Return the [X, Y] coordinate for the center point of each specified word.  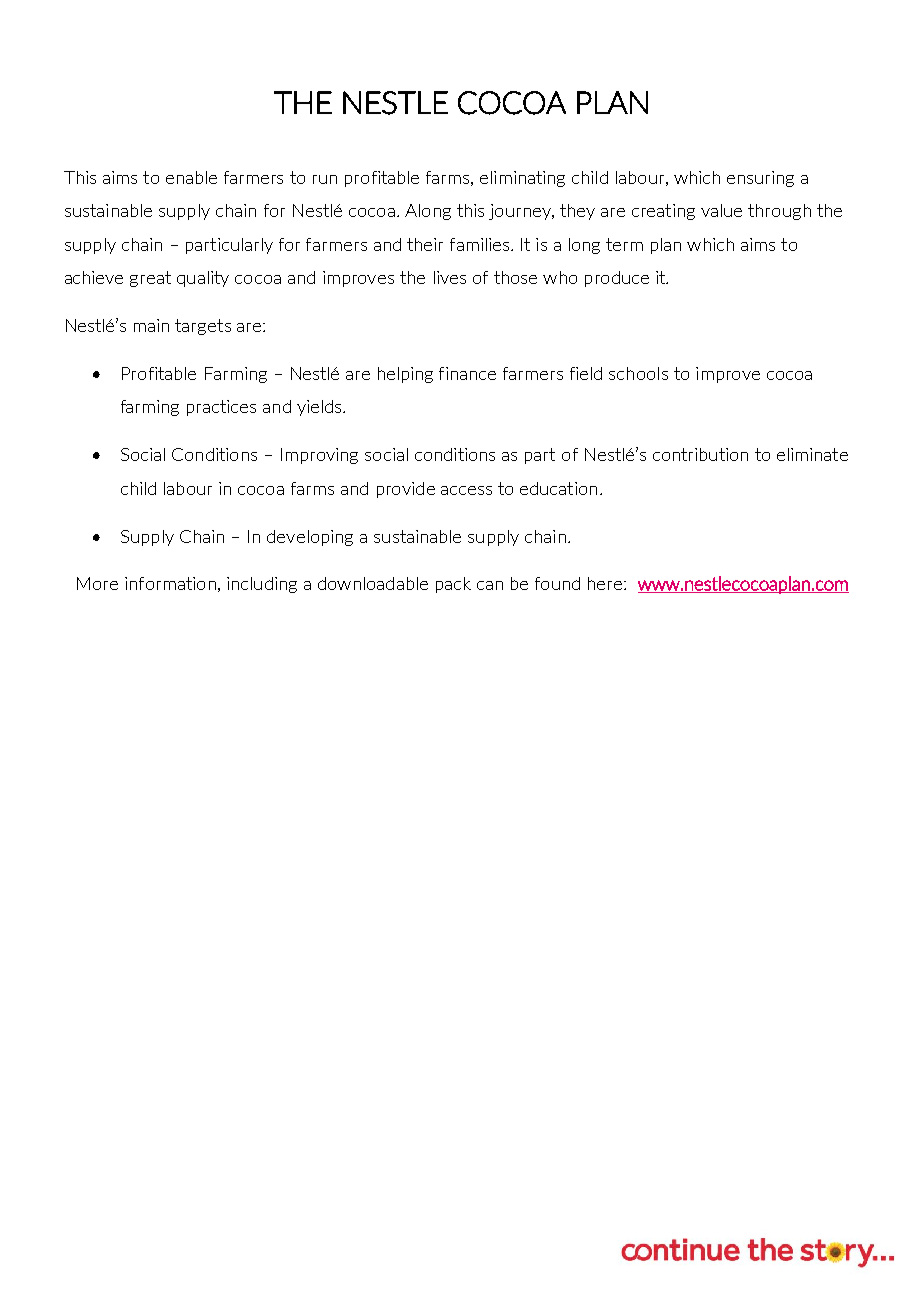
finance [467, 373]
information [170, 583]
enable [191, 177]
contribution [700, 454]
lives [450, 277]
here [605, 583]
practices [221, 408]
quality [203, 279]
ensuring [760, 179]
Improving [319, 456]
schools [638, 373]
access [466, 490]
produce [617, 279]
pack [453, 585]
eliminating [522, 179]
